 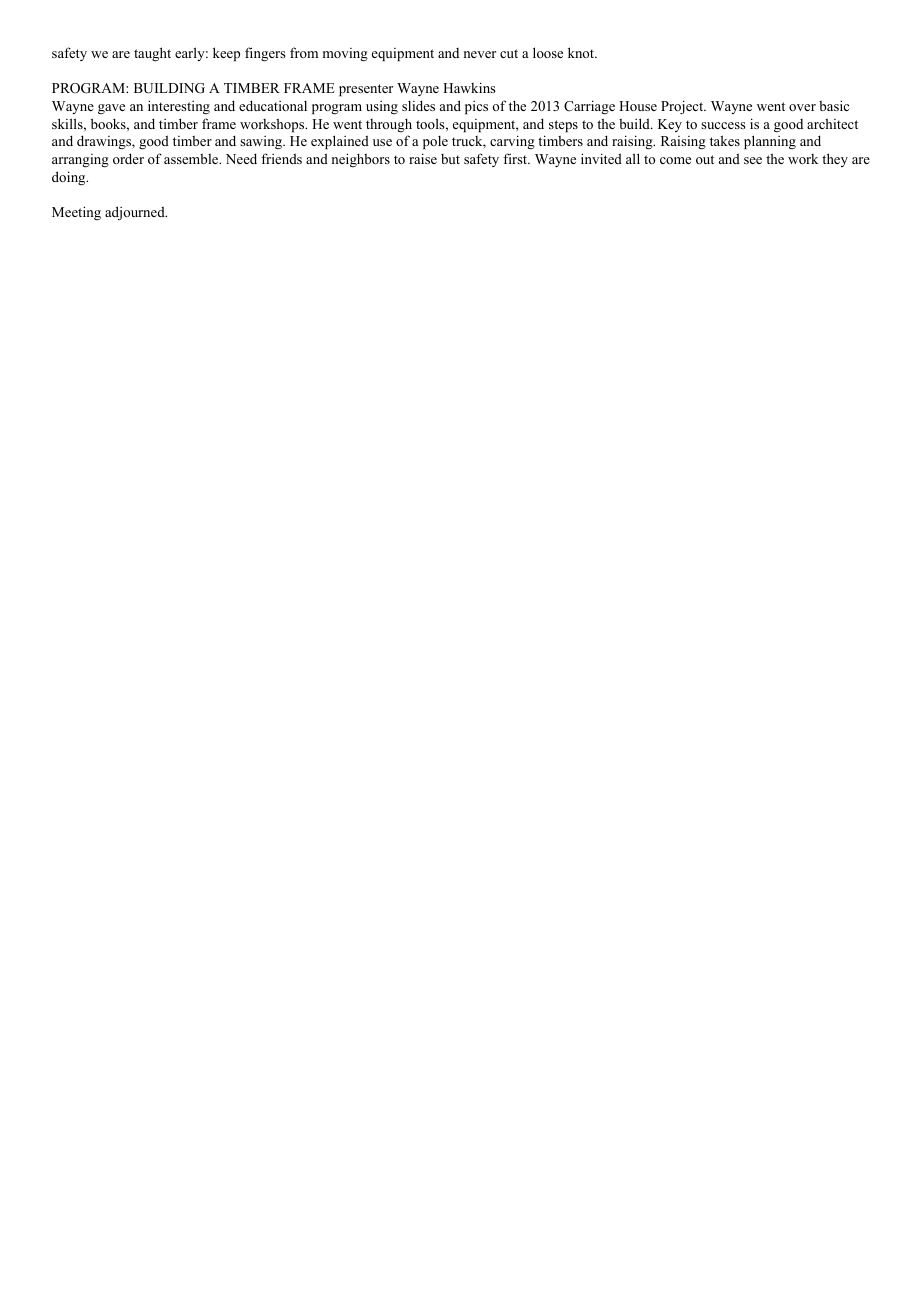 I want to click on Meeting, so click(x=76, y=213).
